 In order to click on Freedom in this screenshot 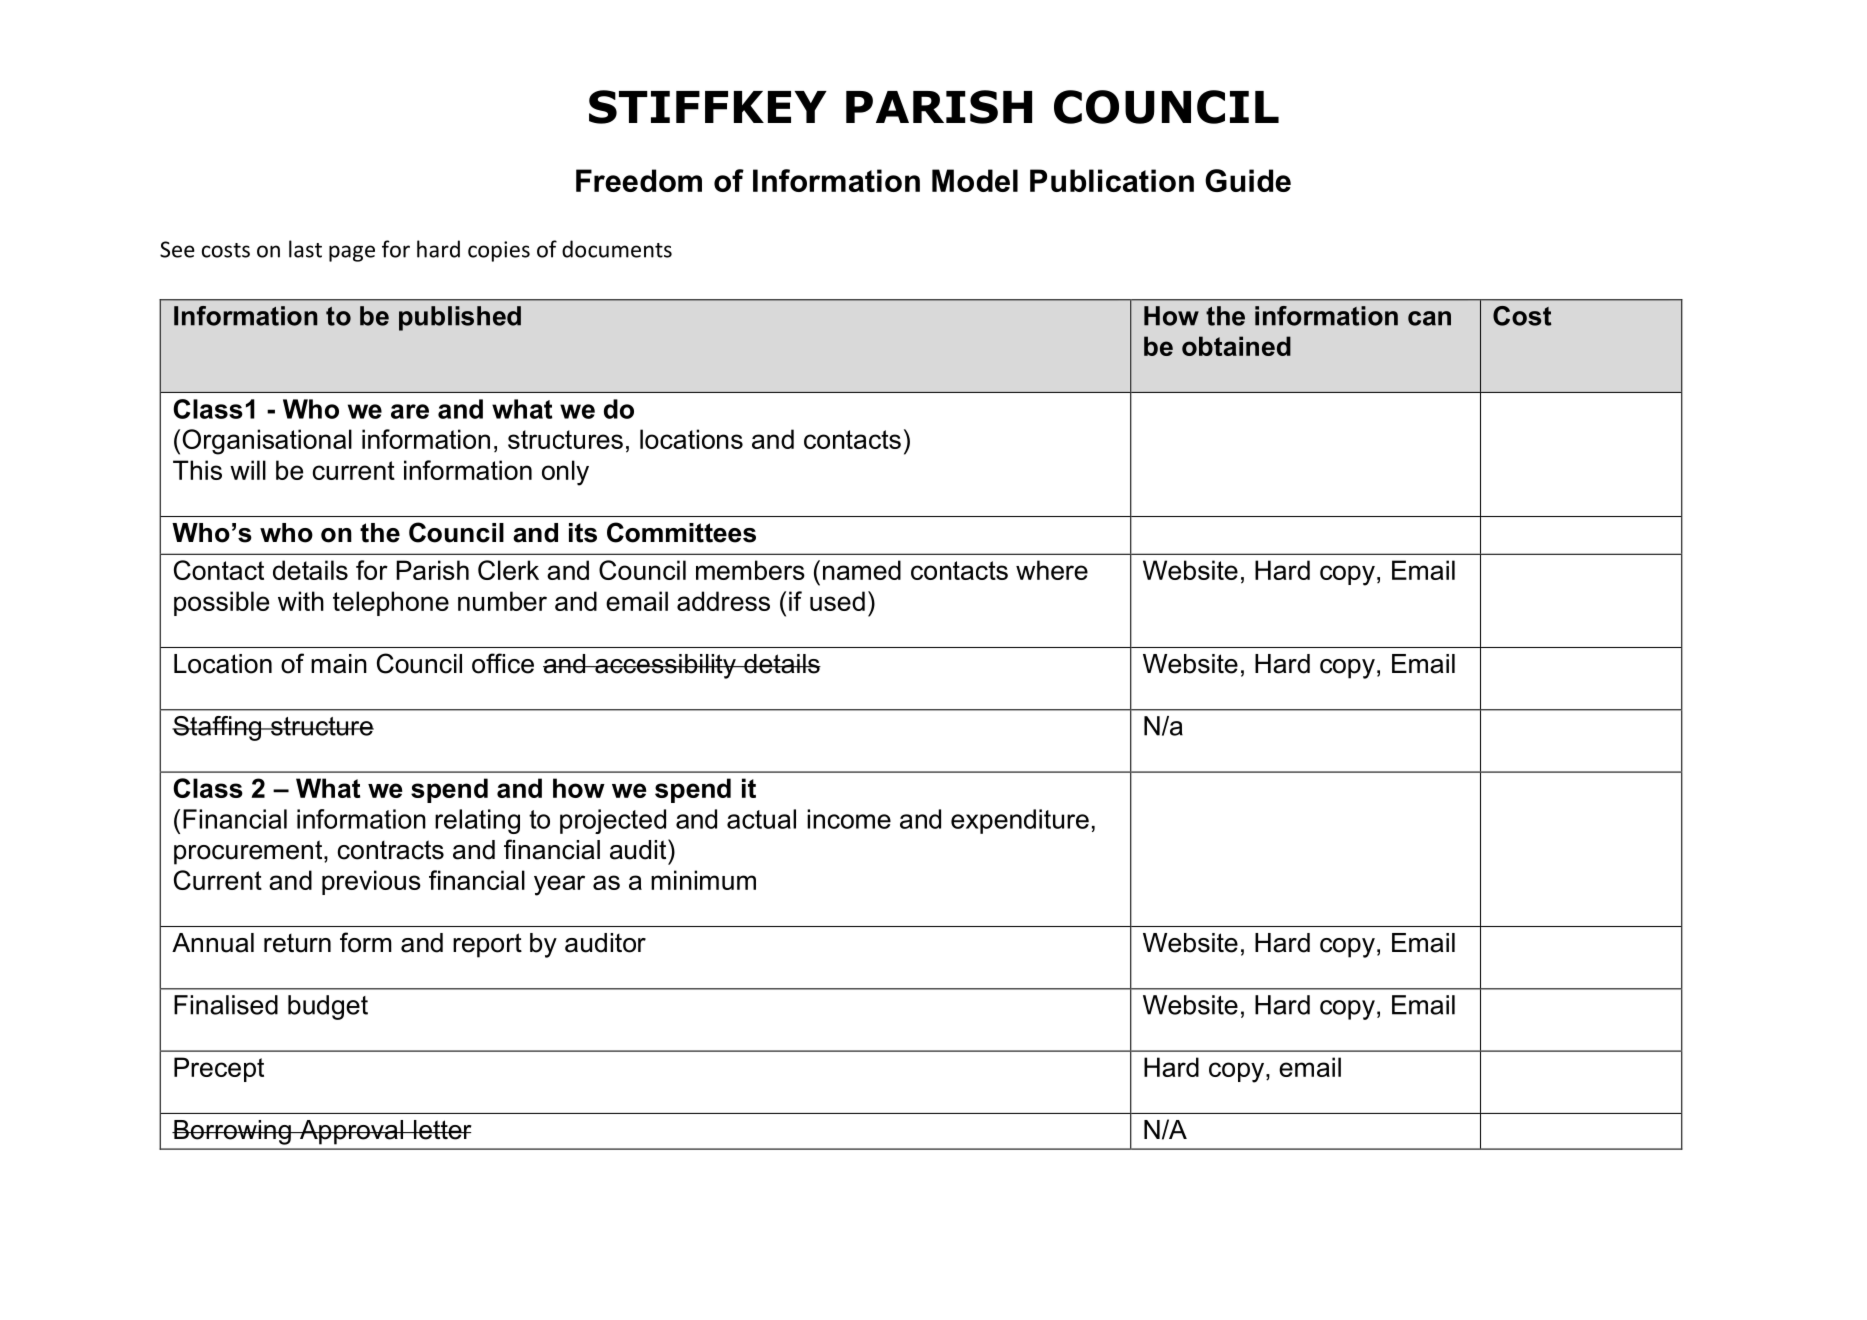, I will do `click(639, 180)`.
